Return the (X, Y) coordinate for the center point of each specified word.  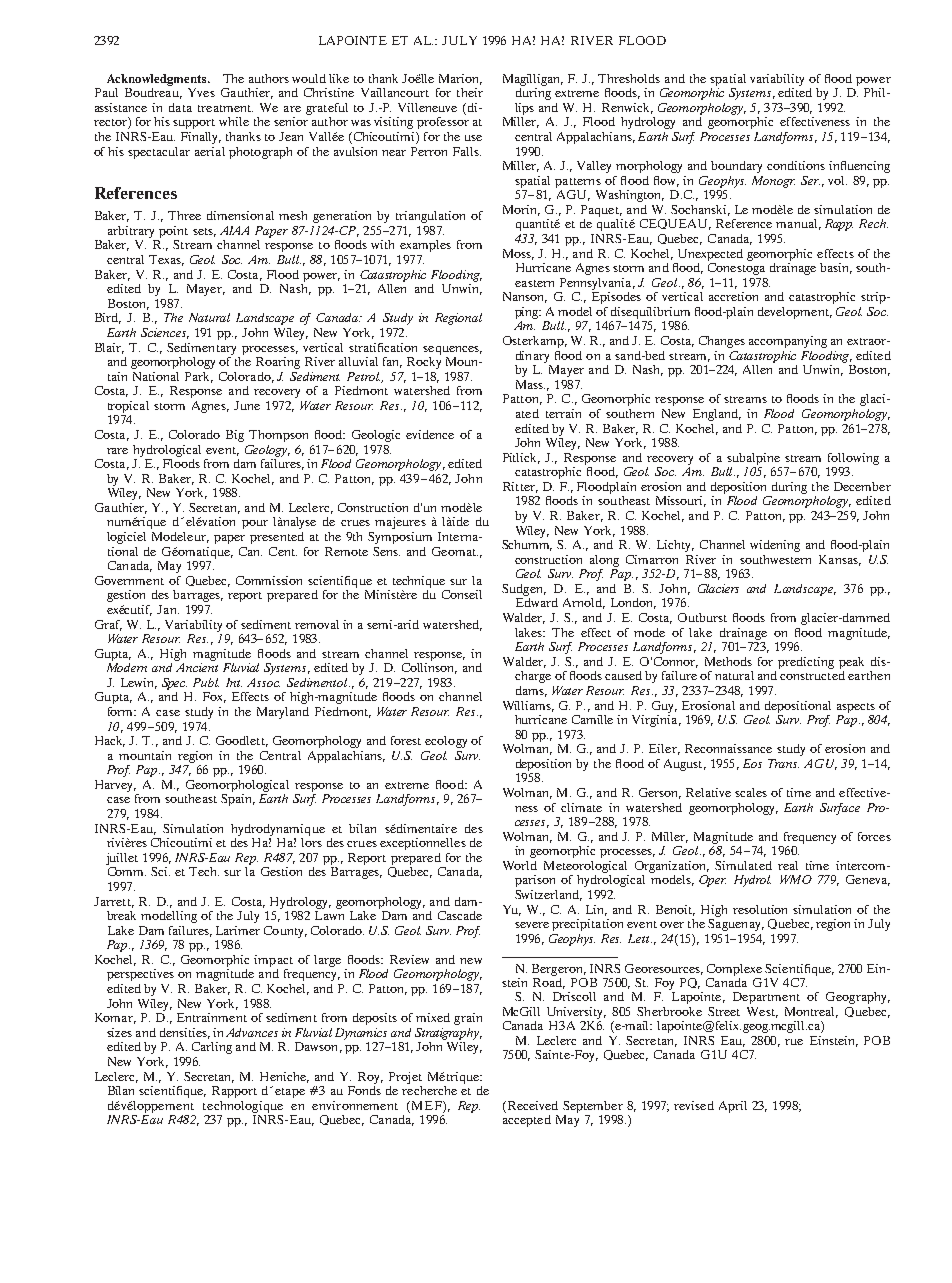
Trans (783, 763)
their (470, 92)
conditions (796, 165)
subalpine (753, 459)
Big (235, 436)
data (180, 107)
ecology (446, 742)
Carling (212, 1048)
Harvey (115, 786)
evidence (430, 434)
